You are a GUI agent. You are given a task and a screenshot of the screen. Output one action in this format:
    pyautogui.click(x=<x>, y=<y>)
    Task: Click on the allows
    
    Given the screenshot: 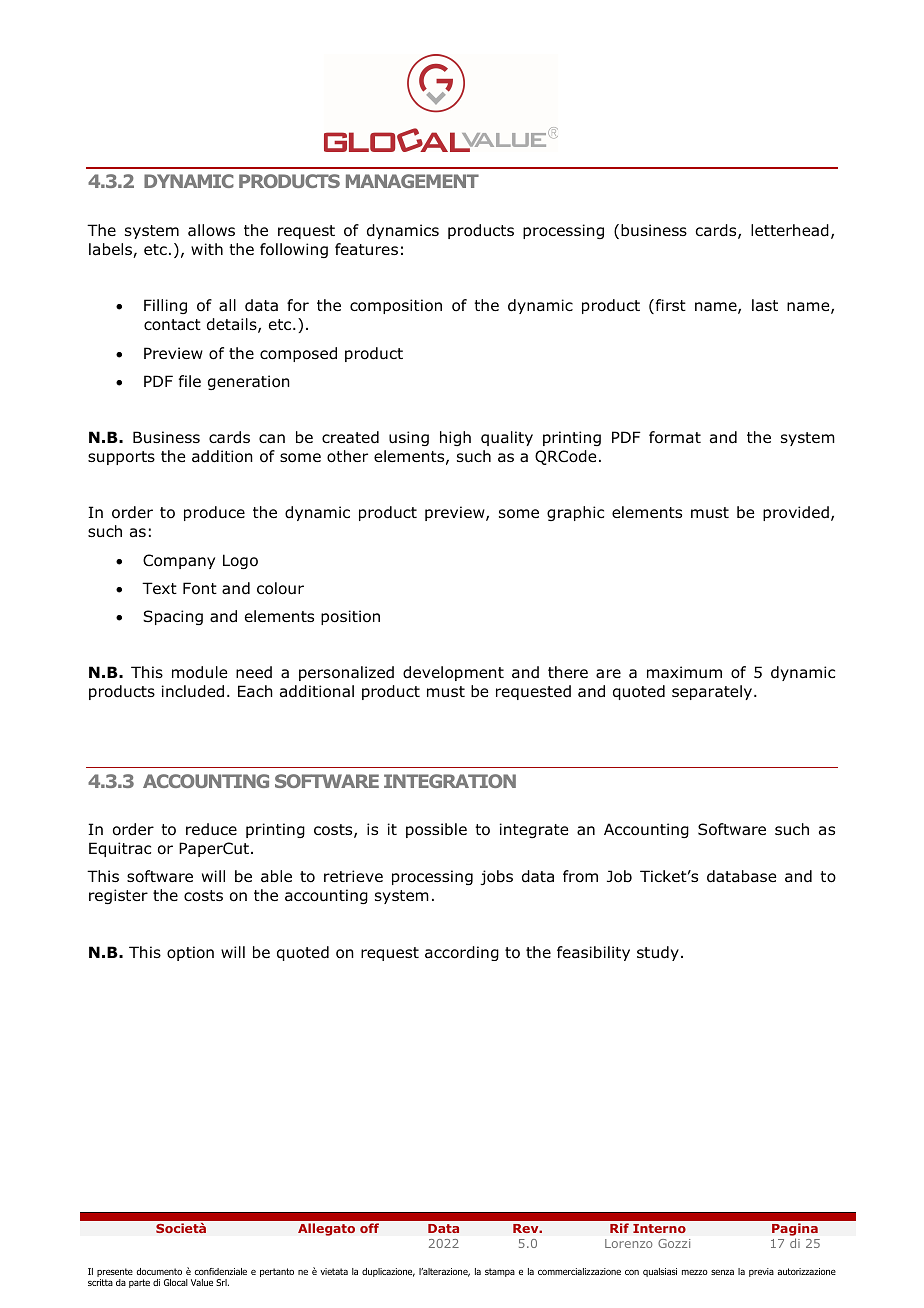 What is the action you would take?
    pyautogui.click(x=211, y=230)
